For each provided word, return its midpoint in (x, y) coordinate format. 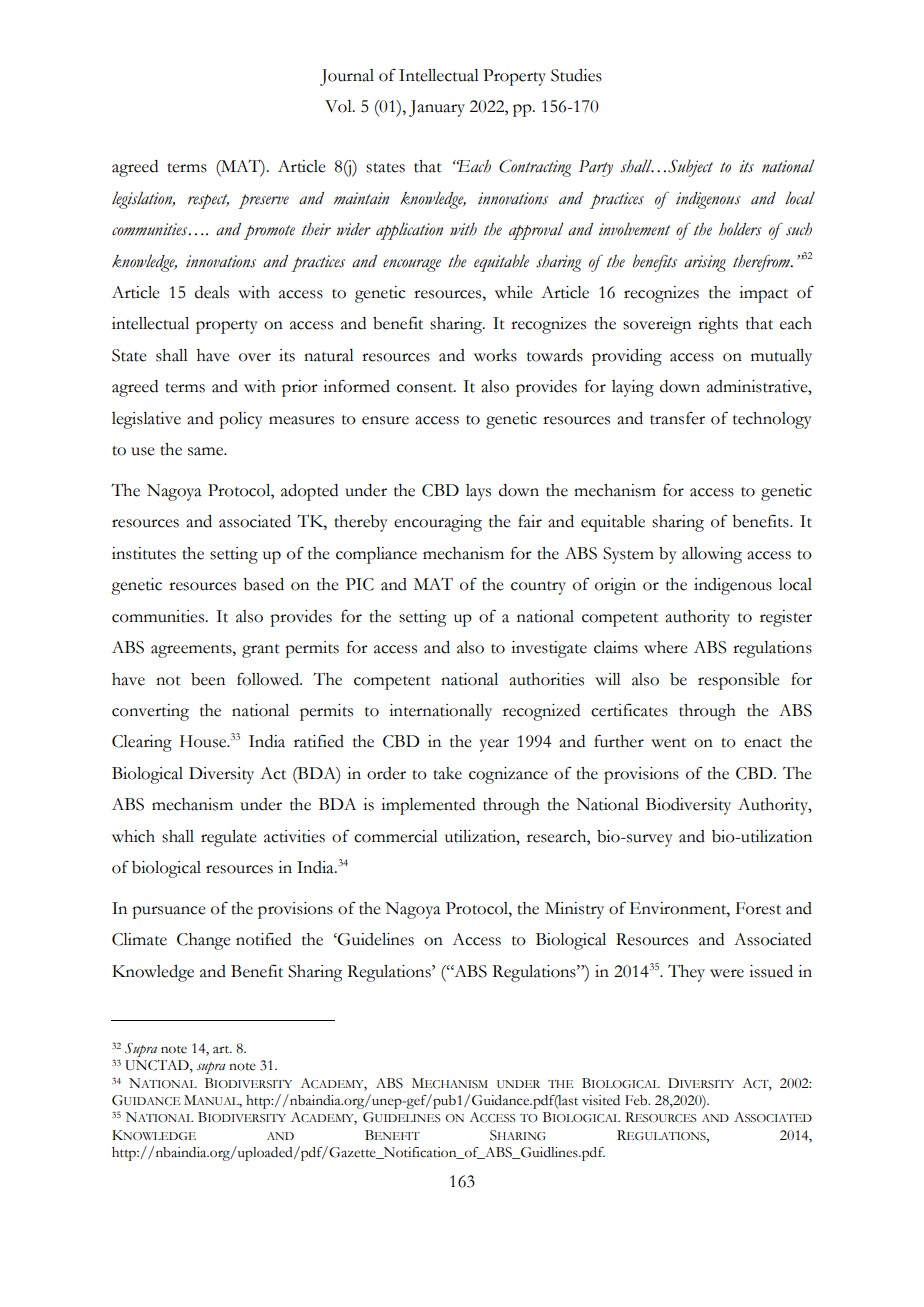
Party (596, 168)
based (263, 584)
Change (203, 941)
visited (601, 1100)
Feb (637, 1100)
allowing (712, 555)
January (437, 108)
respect (208, 201)
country (538, 588)
